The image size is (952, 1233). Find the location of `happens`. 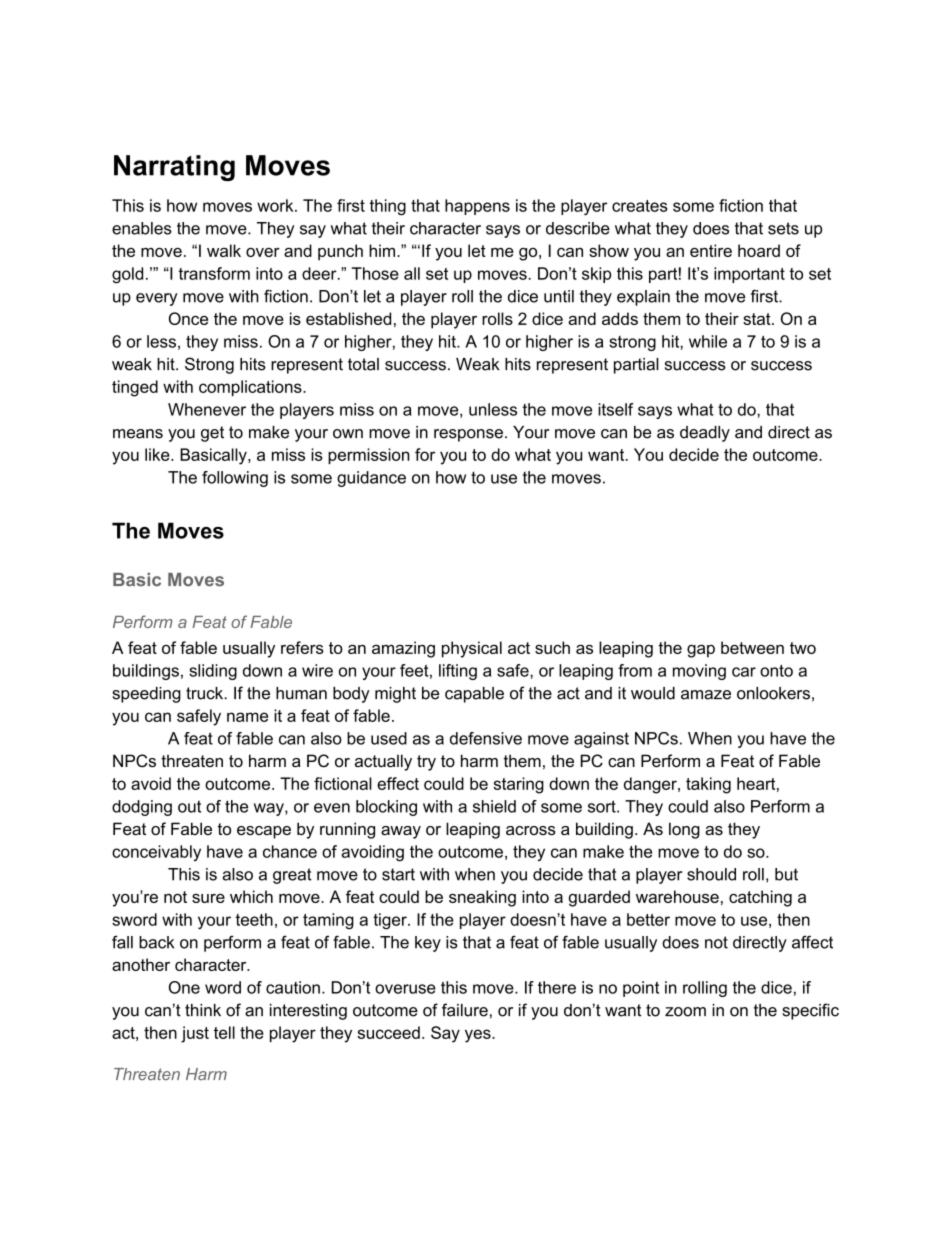

happens is located at coordinates (477, 207).
